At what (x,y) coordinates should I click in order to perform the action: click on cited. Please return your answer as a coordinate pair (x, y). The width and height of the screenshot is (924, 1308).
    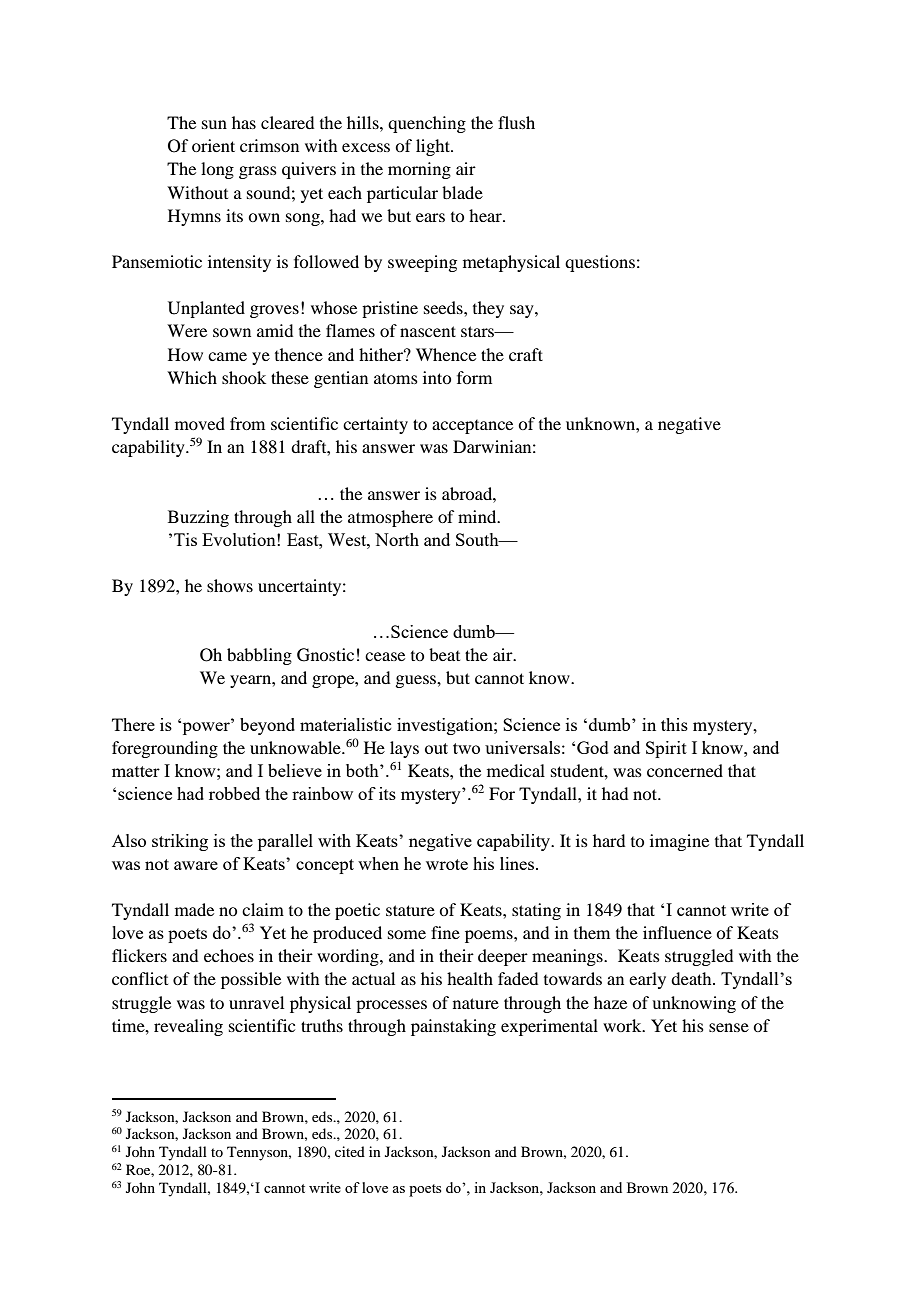
    Looking at the image, I should click on (350, 1151).
